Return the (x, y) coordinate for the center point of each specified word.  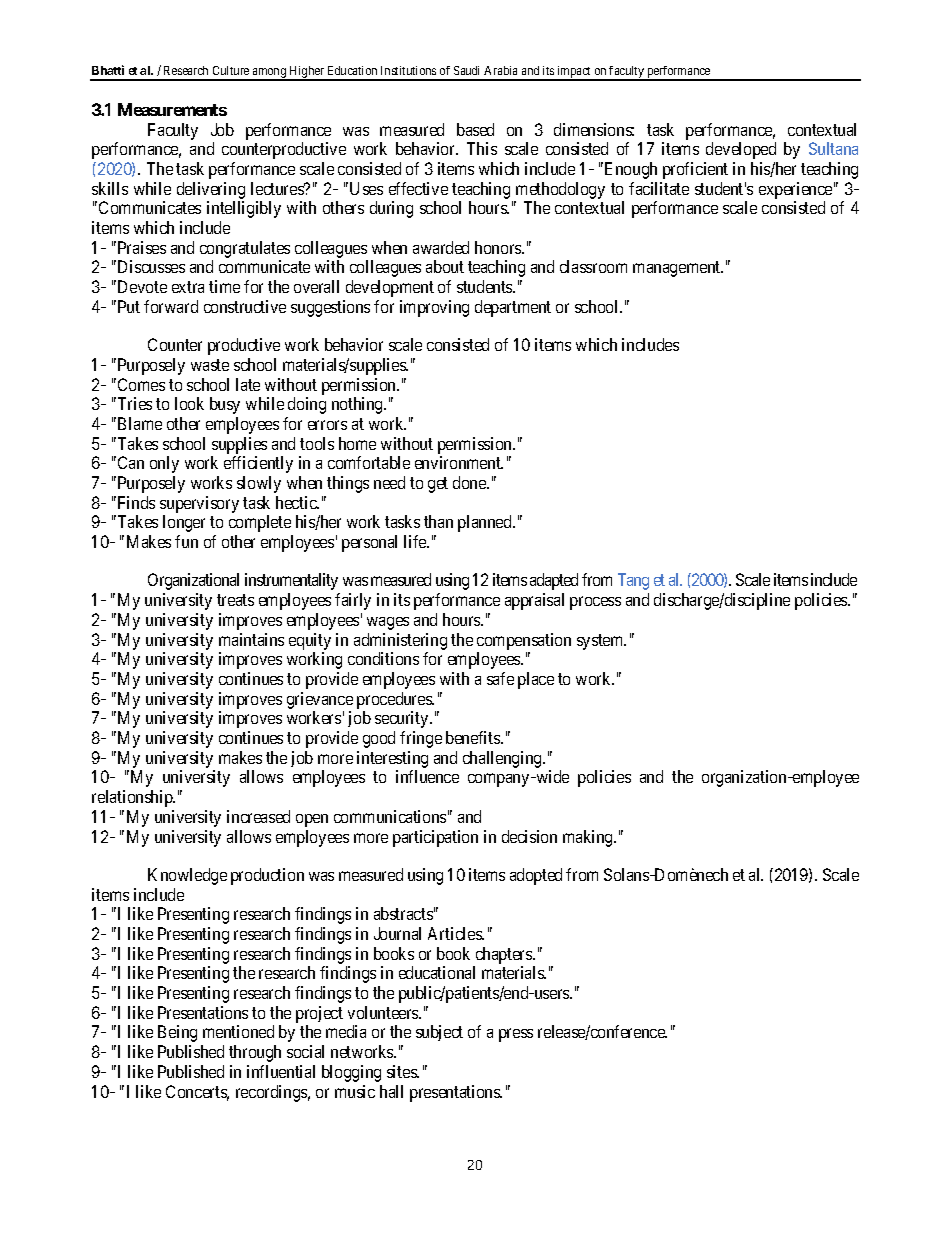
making (589, 838)
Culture (231, 70)
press (516, 1035)
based (475, 129)
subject (439, 1033)
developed (741, 150)
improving (434, 308)
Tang (633, 581)
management (678, 269)
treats (235, 600)
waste (210, 365)
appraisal (534, 601)
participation (435, 838)
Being (177, 1033)
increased (258, 816)
